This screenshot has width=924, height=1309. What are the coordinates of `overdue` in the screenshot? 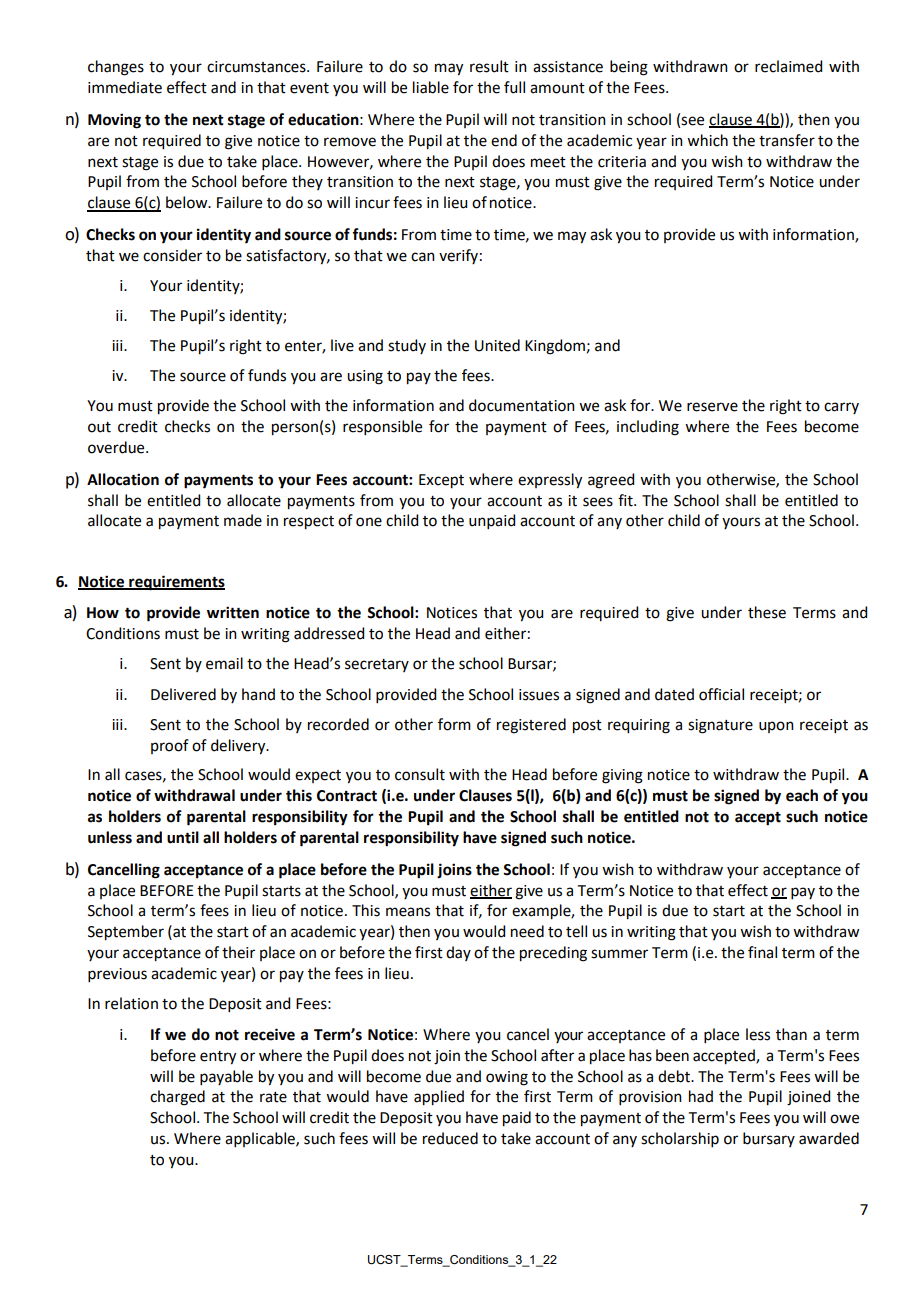 It's located at (117, 447).
